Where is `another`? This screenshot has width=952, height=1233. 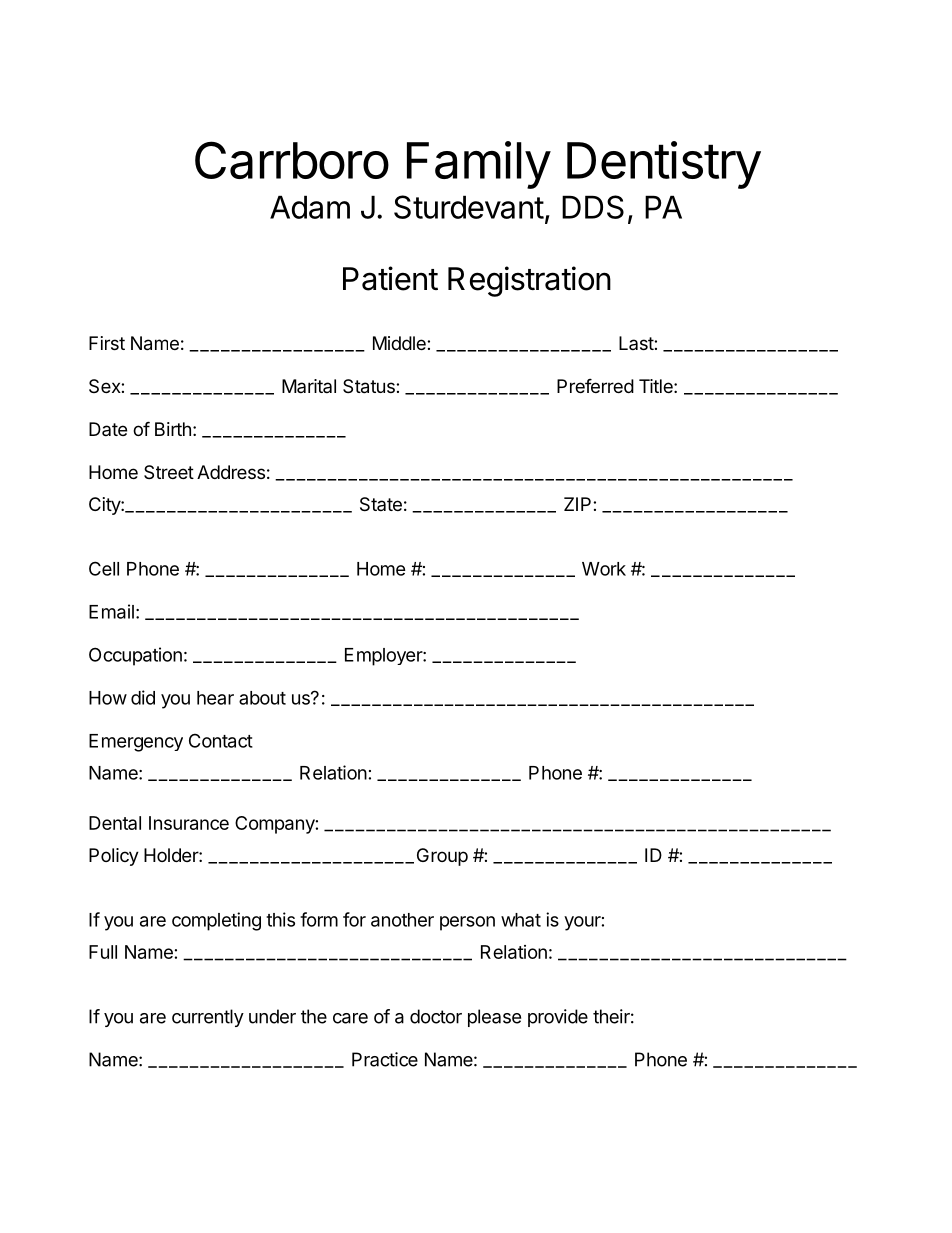
another is located at coordinates (402, 920).
